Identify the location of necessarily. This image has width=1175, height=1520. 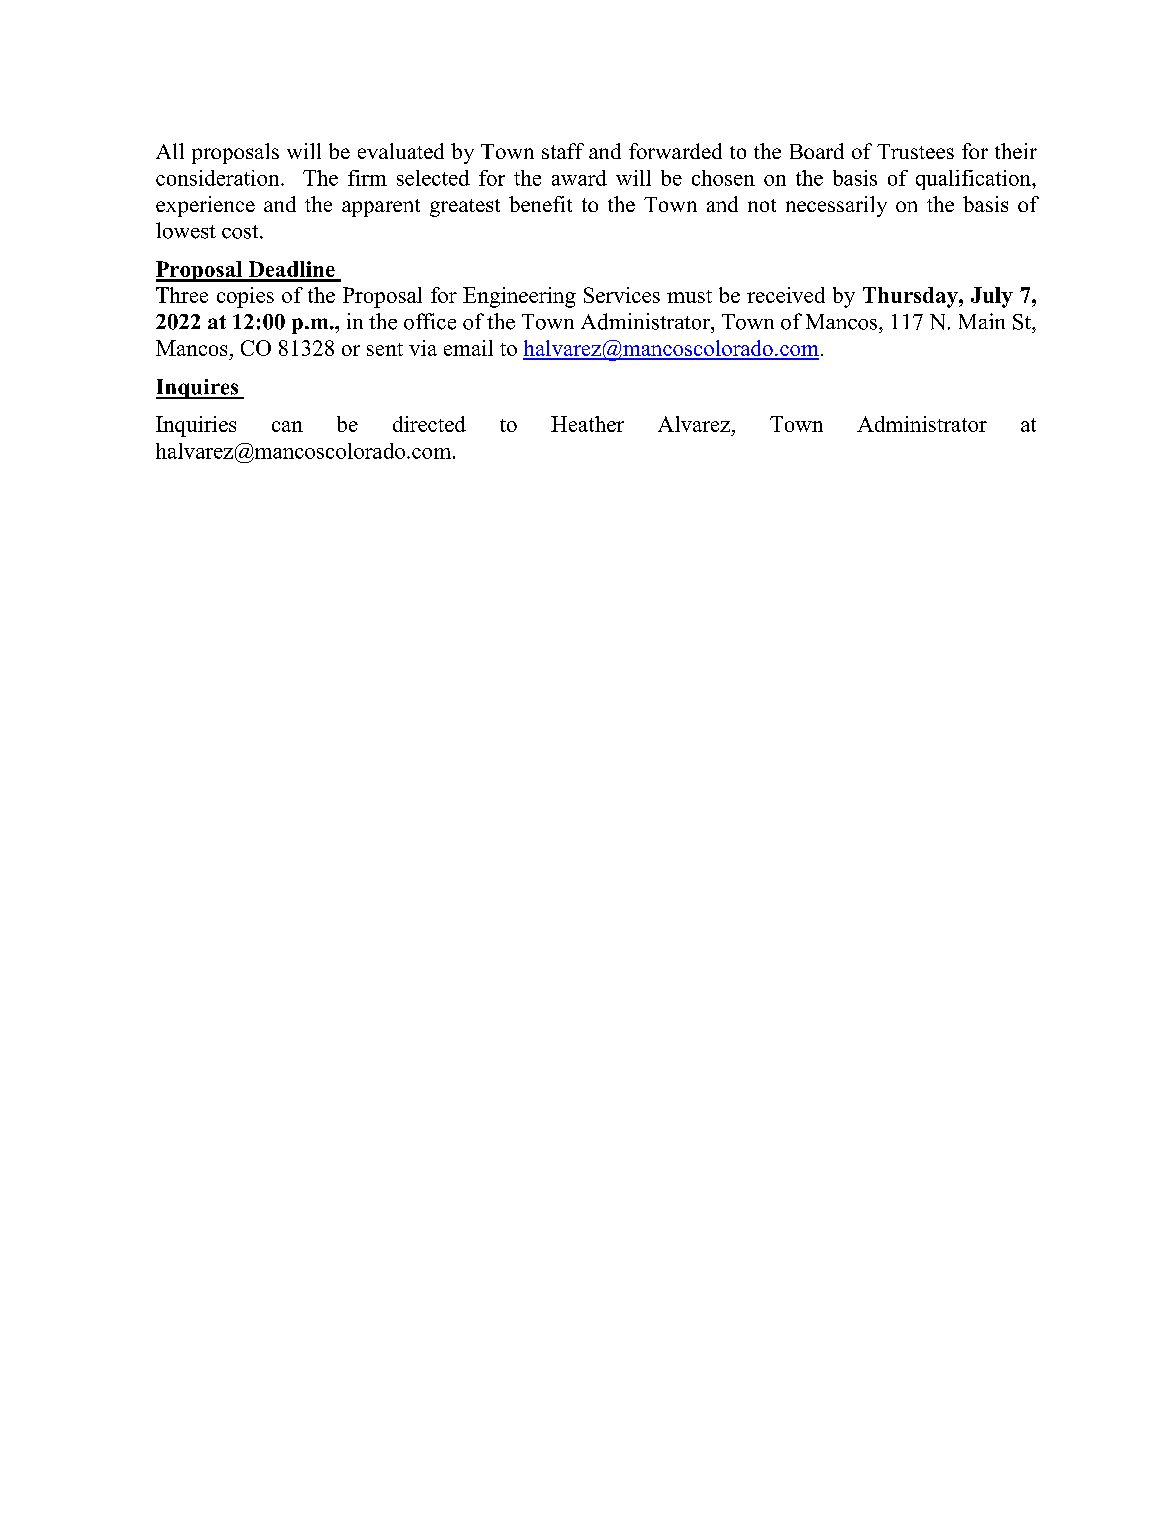
(836, 206).
